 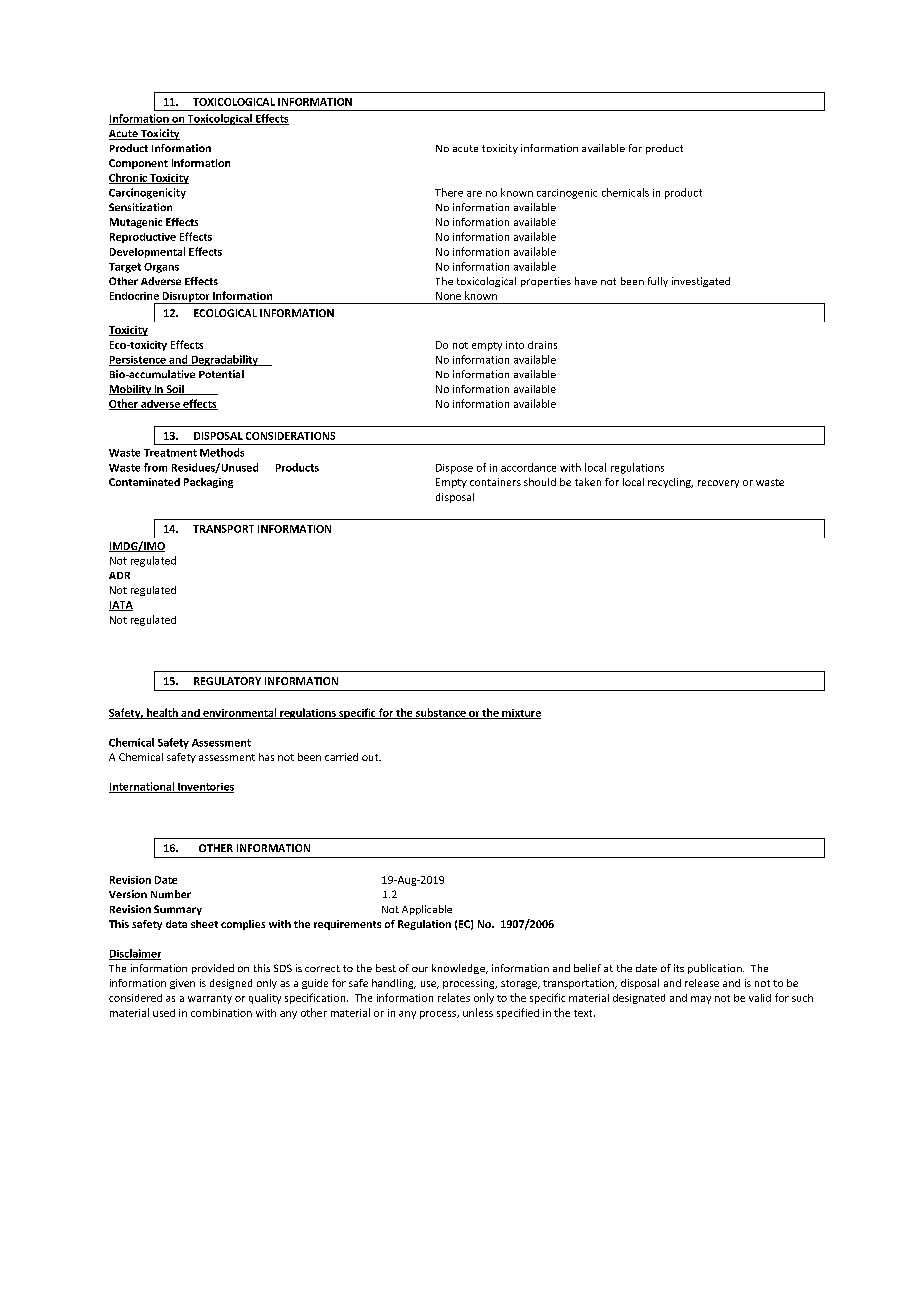 I want to click on recovery, so click(x=718, y=484).
